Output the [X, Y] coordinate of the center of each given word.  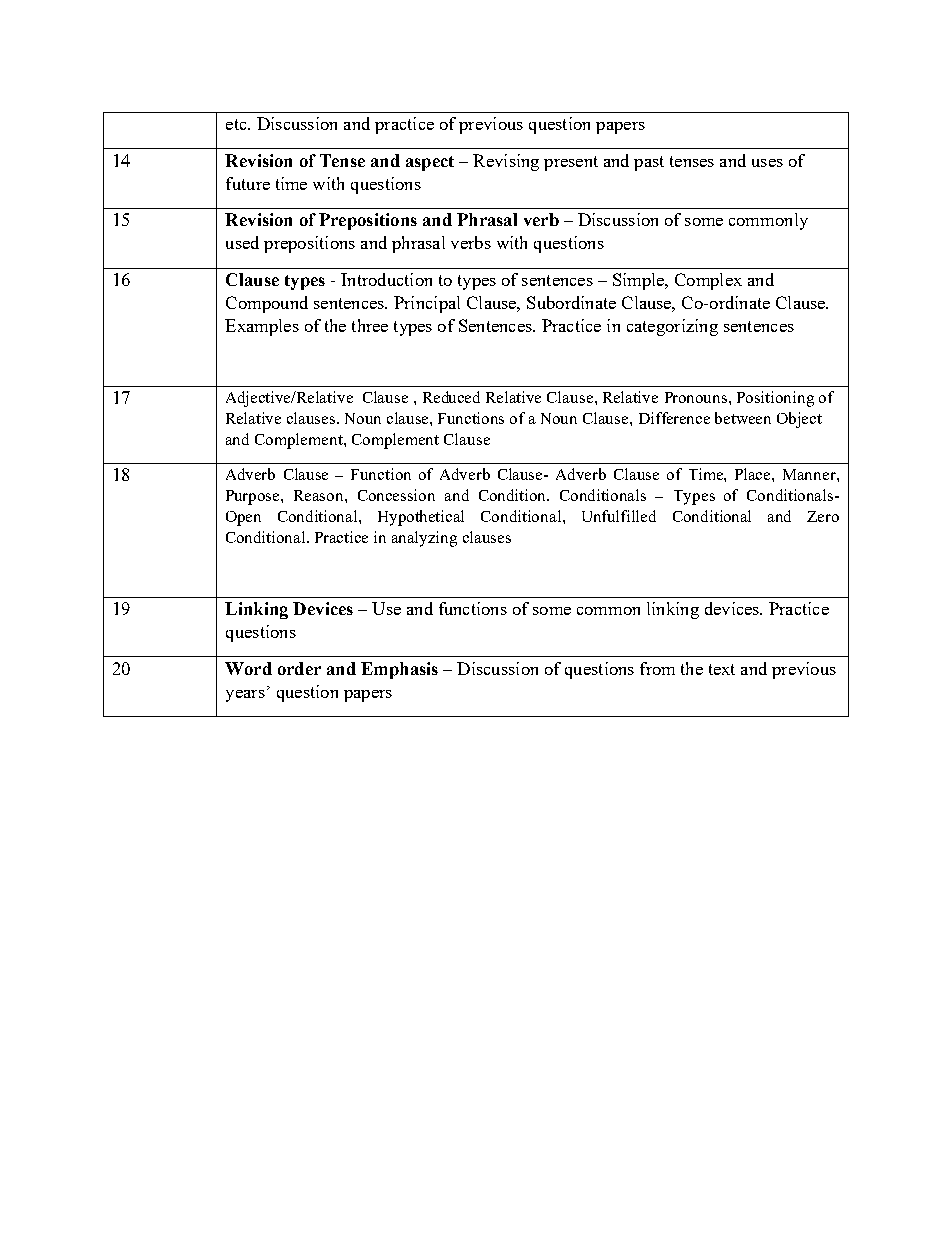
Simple [640, 281]
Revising [506, 162]
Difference [674, 418]
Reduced [451, 397]
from [657, 668]
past [649, 163]
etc [237, 124]
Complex [708, 281]
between [743, 418]
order [299, 668]
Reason [320, 495]
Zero [823, 516]
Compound [267, 304]
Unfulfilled [619, 516]
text [722, 669]
